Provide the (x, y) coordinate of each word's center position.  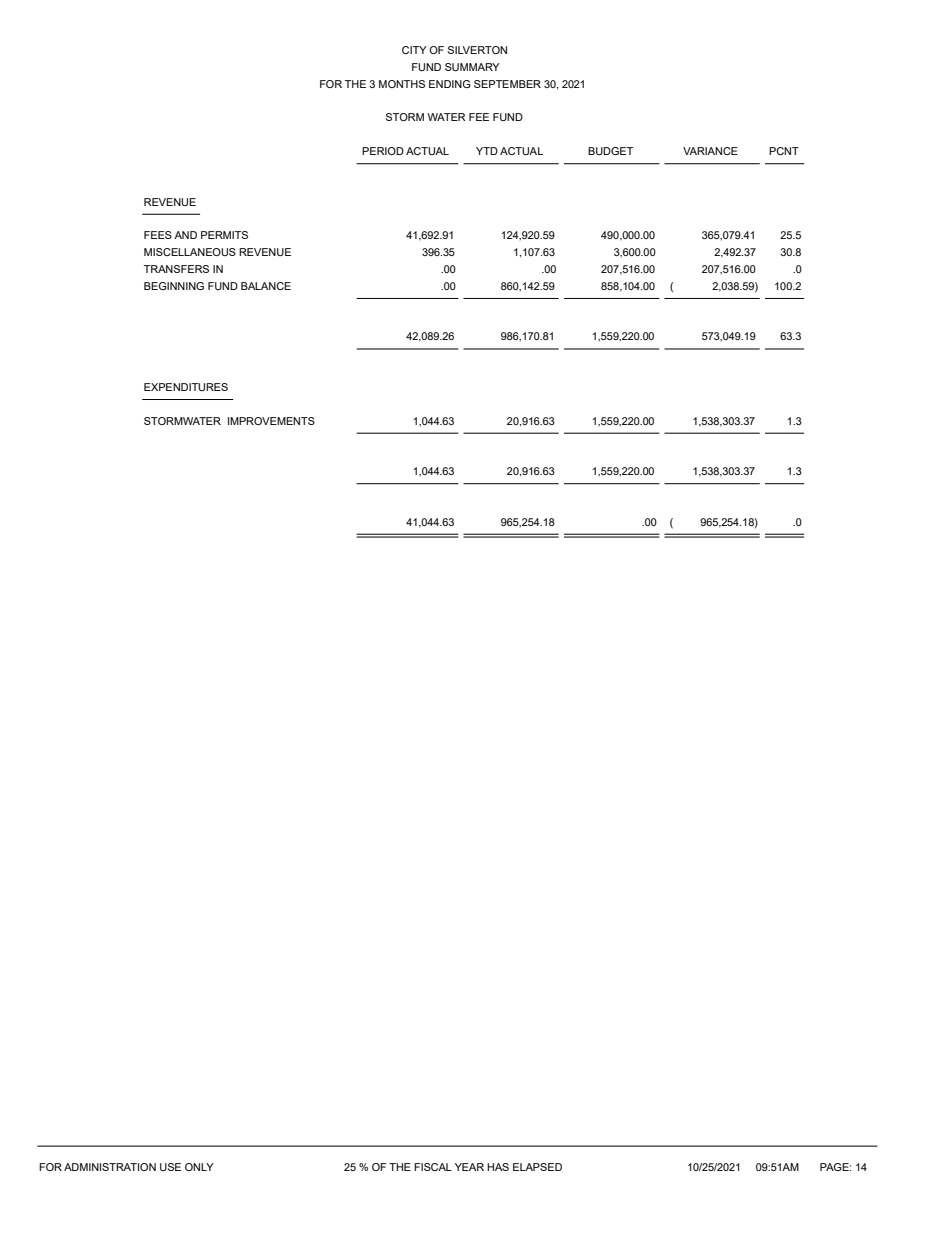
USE (170, 1167)
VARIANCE (710, 151)
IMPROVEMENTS (271, 421)
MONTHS (402, 84)
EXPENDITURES (186, 387)
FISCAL (433, 1167)
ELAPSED (537, 1167)
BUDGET (610, 151)
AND (185, 235)
